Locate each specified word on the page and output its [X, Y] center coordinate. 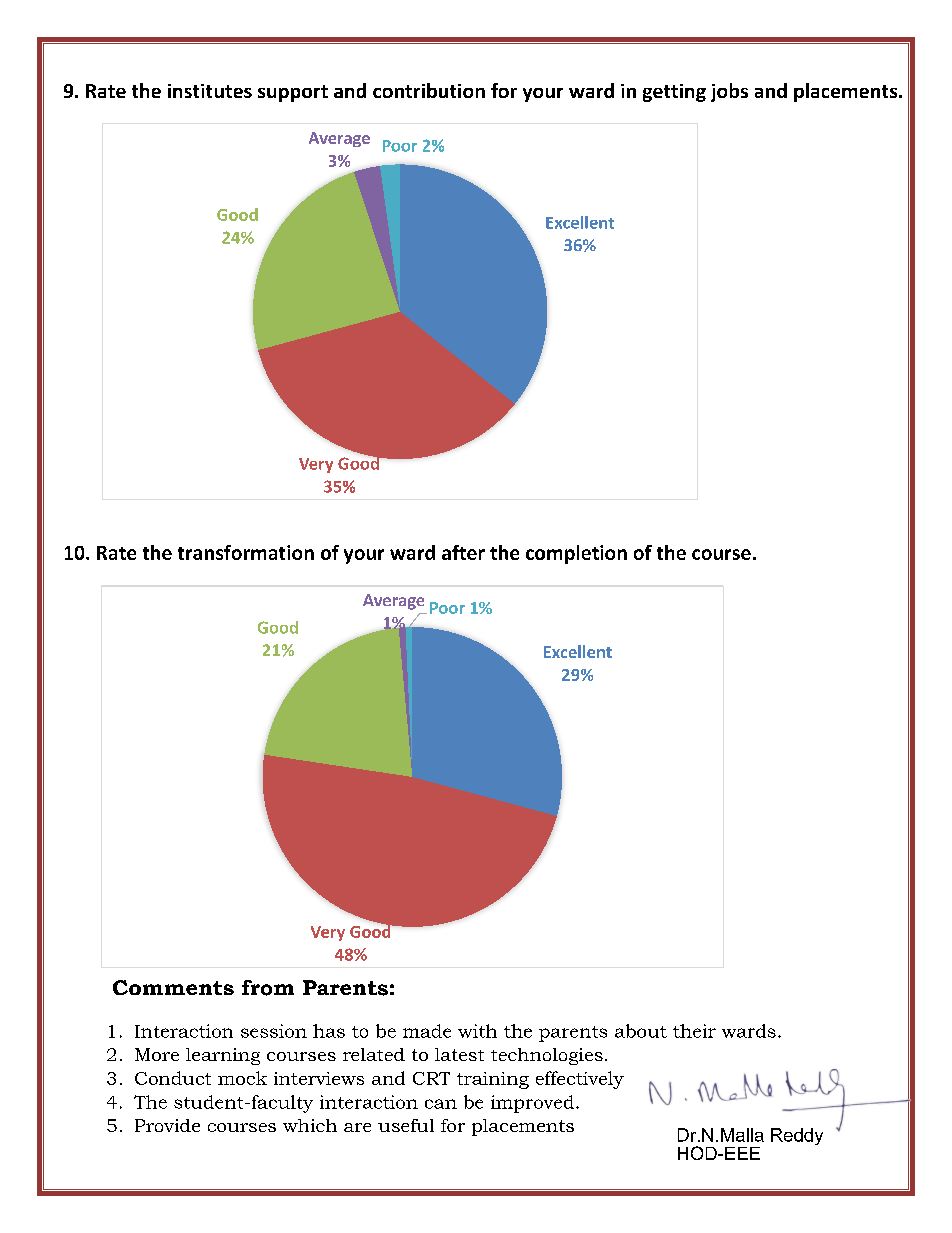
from [268, 988]
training [493, 1080]
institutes [210, 91]
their [694, 1031]
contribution [429, 90]
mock [242, 1078]
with [477, 1031]
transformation [246, 552]
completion [576, 554]
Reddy [797, 1136]
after [463, 552]
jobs [729, 92]
